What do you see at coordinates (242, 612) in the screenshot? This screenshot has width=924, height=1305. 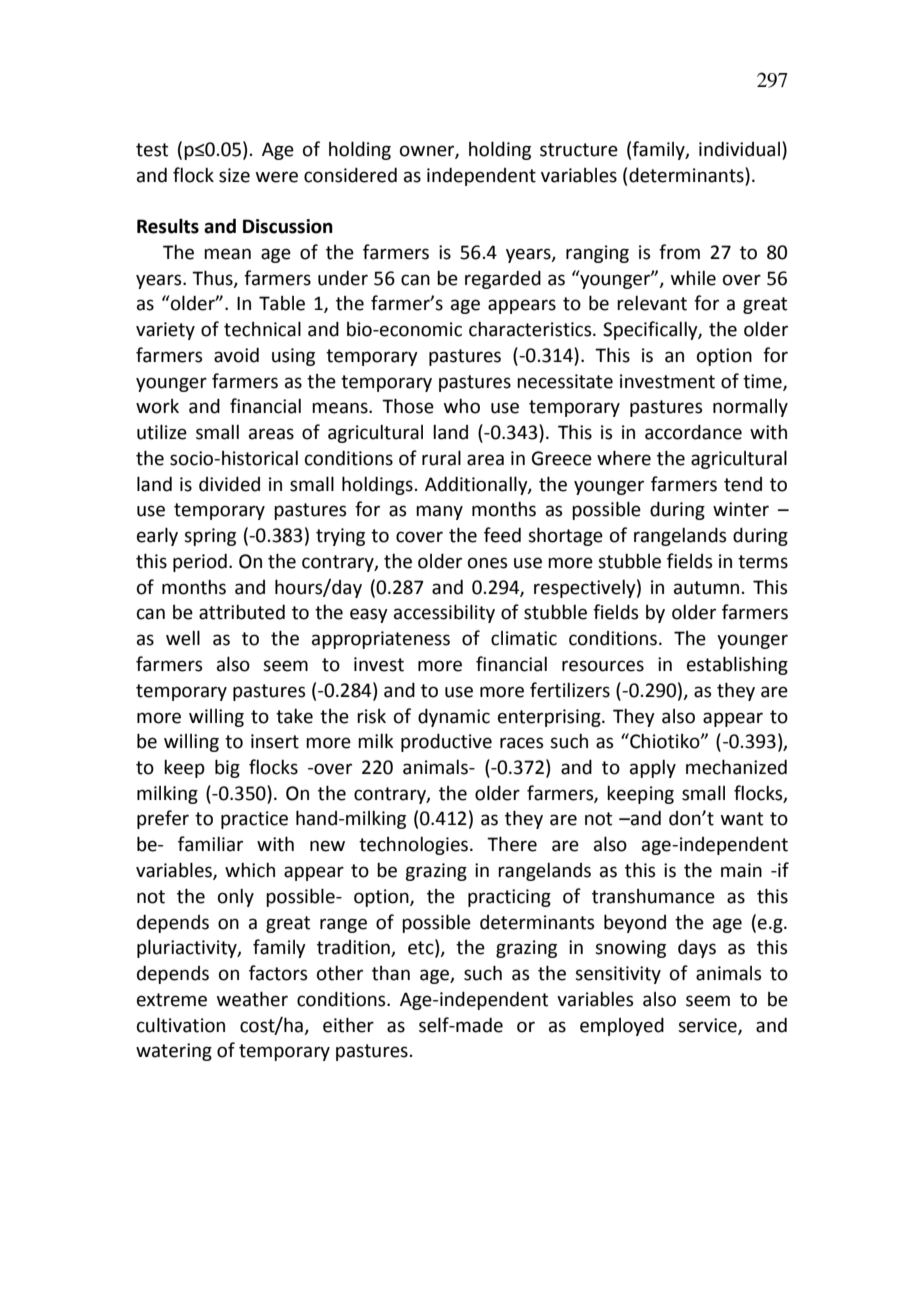 I see `attributed` at bounding box center [242, 612].
